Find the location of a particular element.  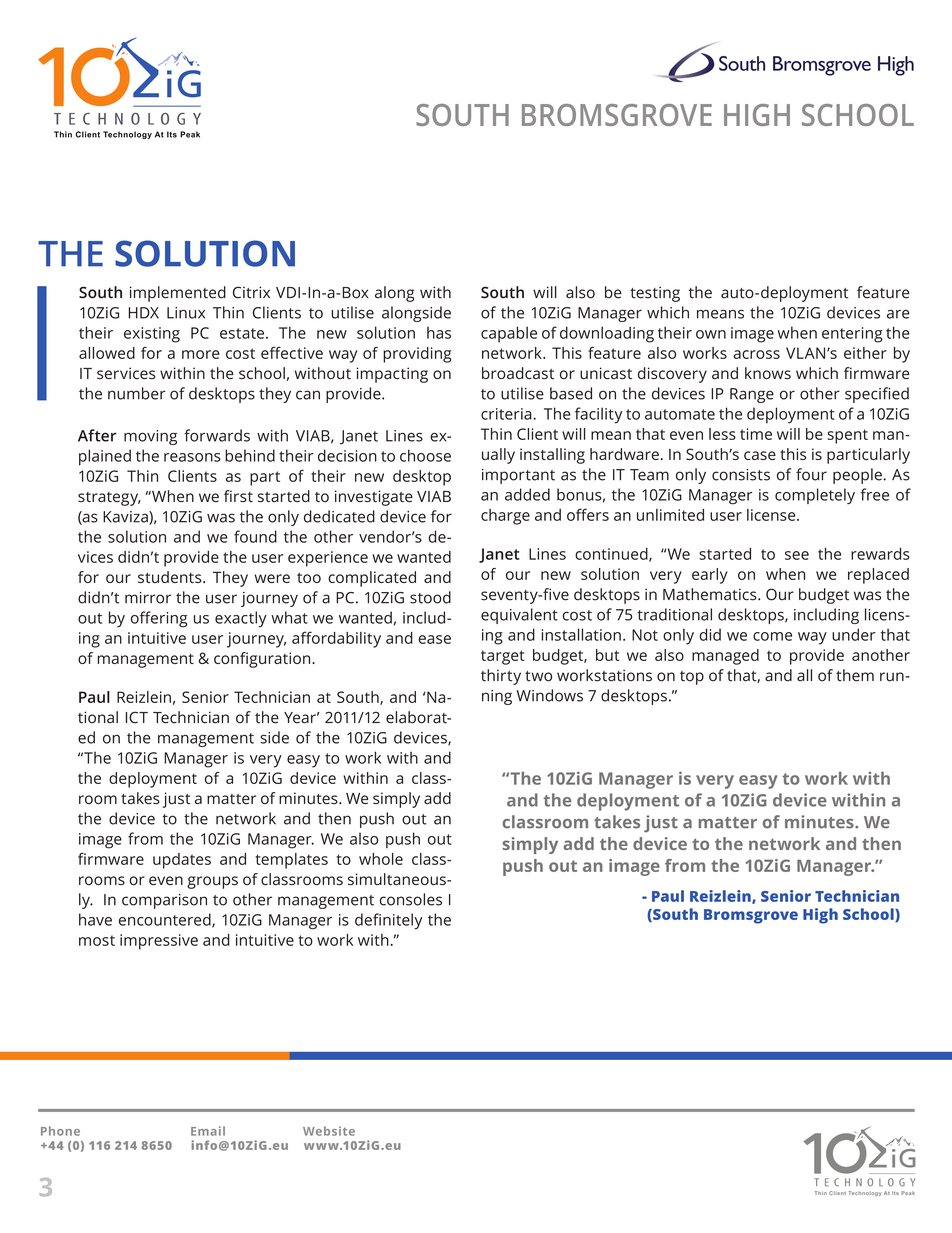

across is located at coordinates (756, 354).
